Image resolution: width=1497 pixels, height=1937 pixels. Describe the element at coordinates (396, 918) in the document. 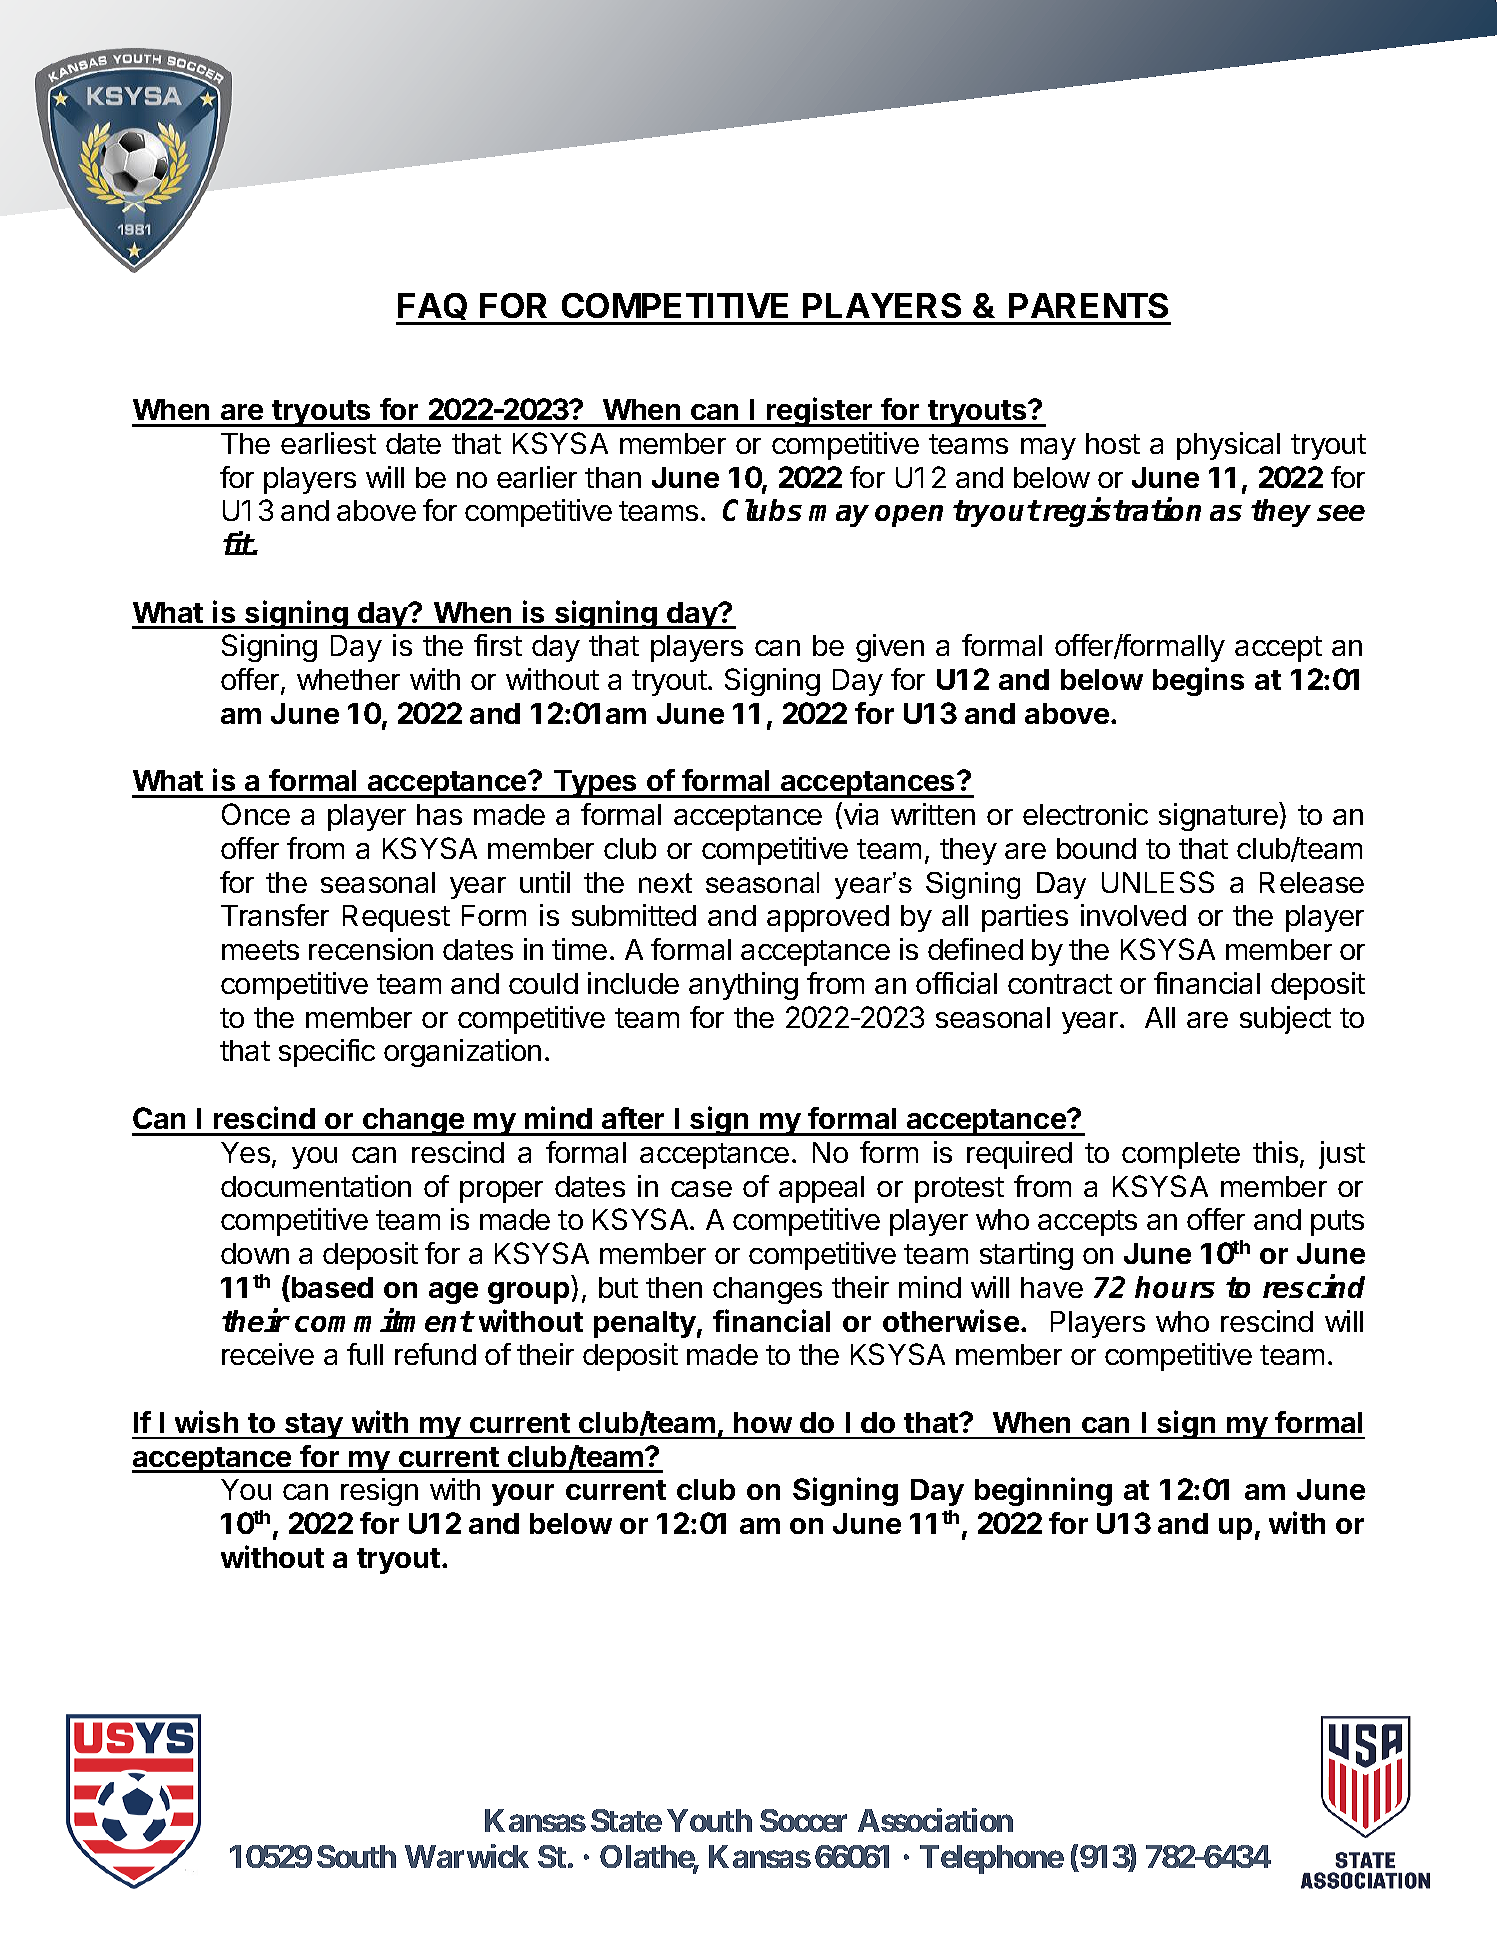

I see `Request` at that location.
